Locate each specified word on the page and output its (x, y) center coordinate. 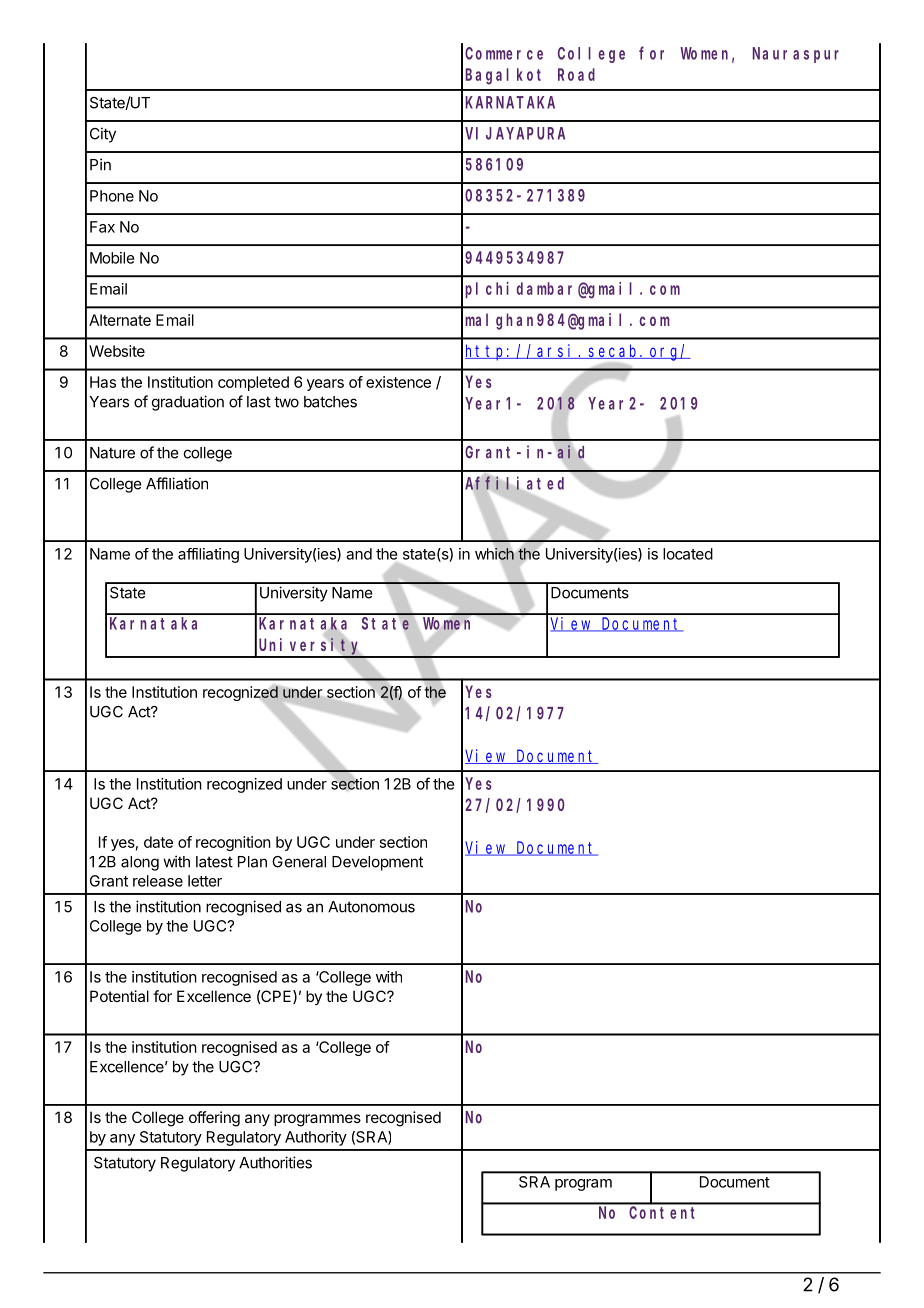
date (158, 842)
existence (398, 382)
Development (377, 863)
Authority (316, 1138)
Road (576, 74)
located (688, 554)
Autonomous (371, 907)
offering (214, 1119)
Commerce (504, 53)
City (103, 135)
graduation (188, 403)
